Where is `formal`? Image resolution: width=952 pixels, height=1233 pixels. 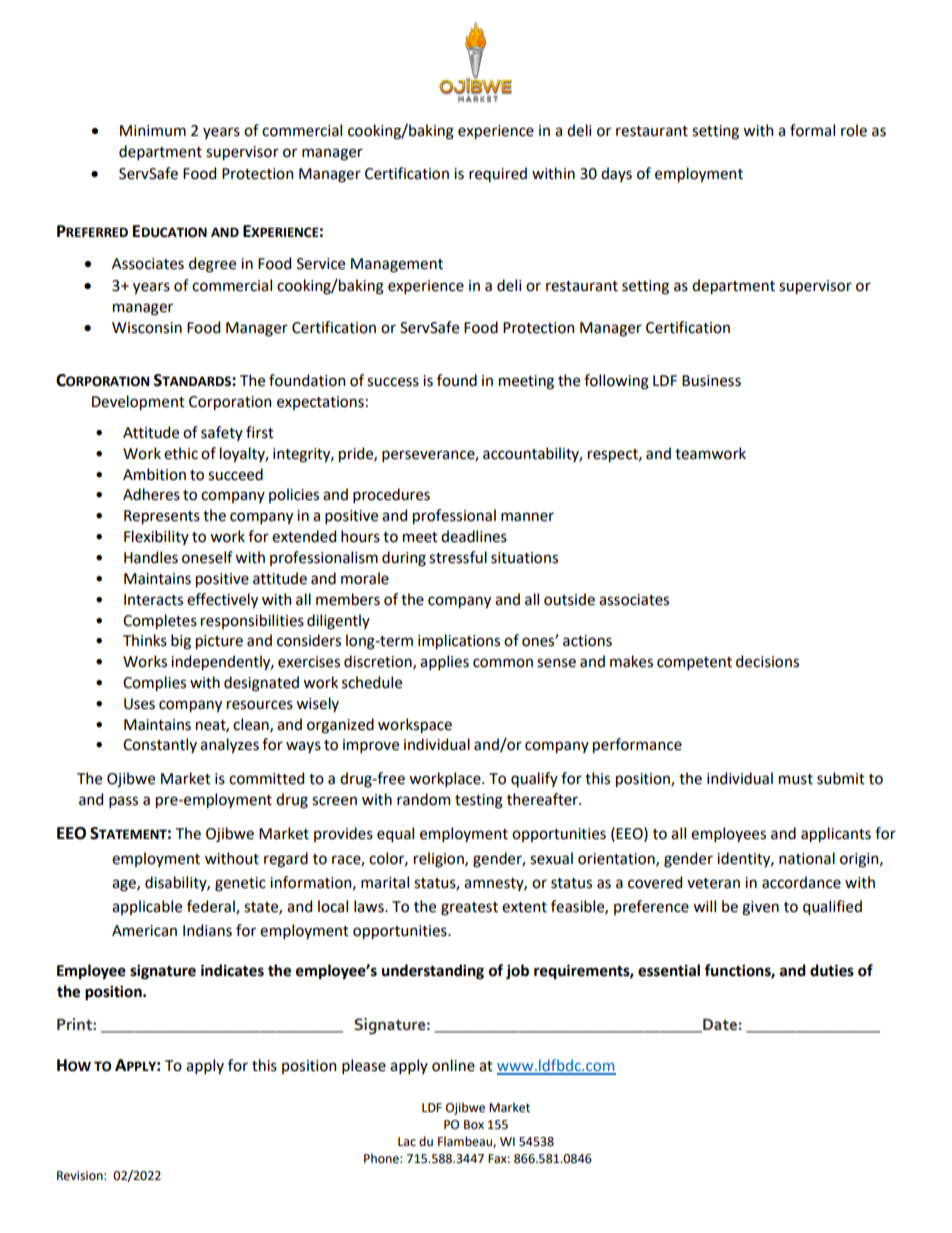 formal is located at coordinates (812, 130).
